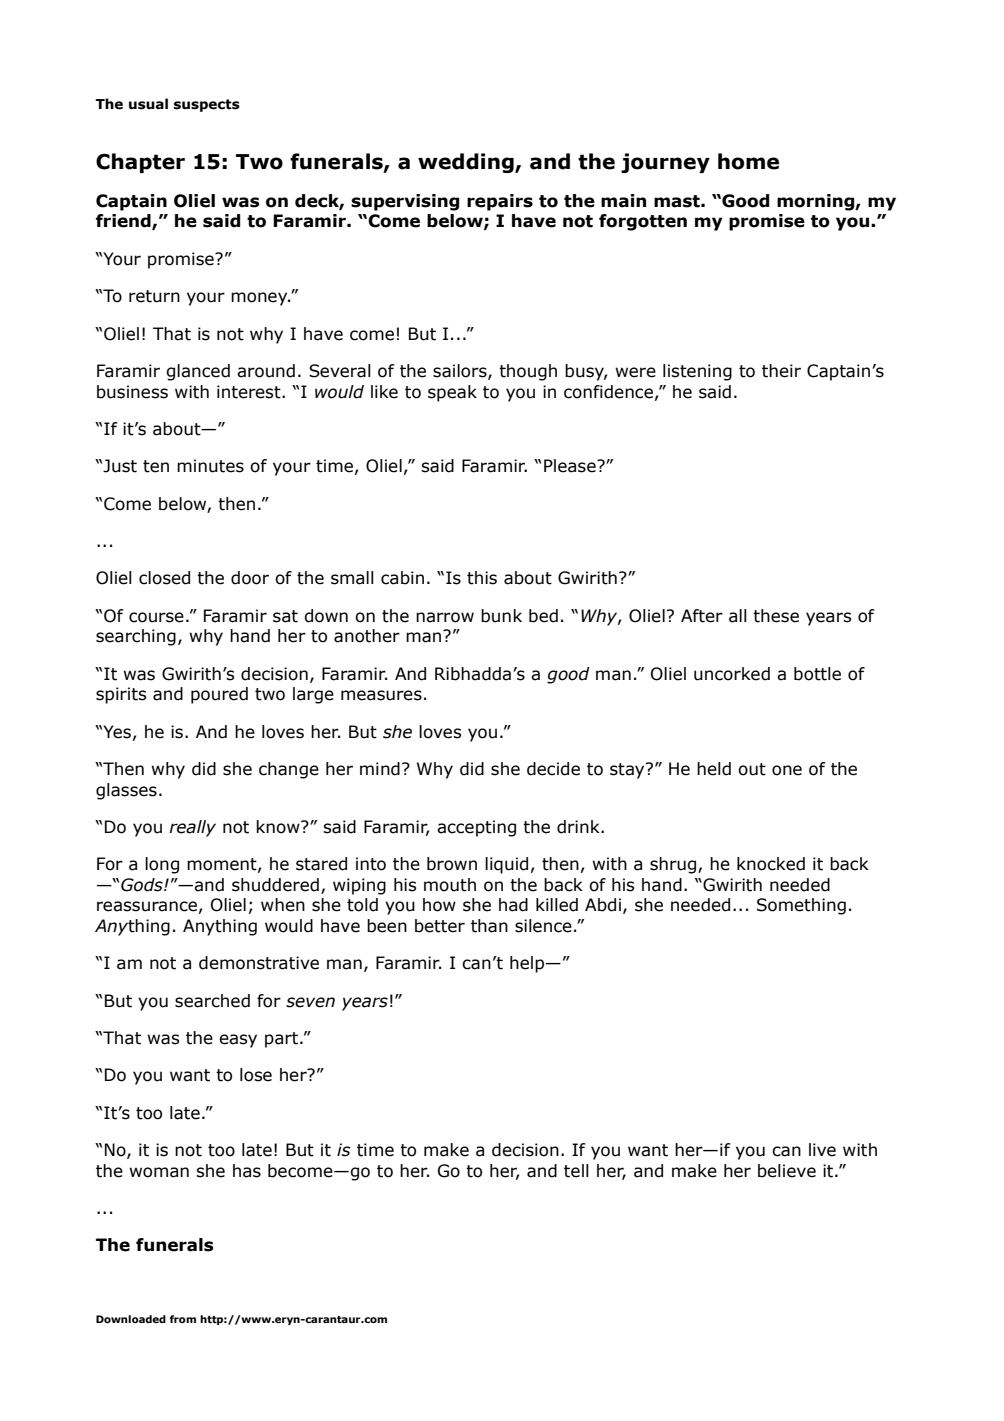  I want to click on wedding, so click(467, 163).
